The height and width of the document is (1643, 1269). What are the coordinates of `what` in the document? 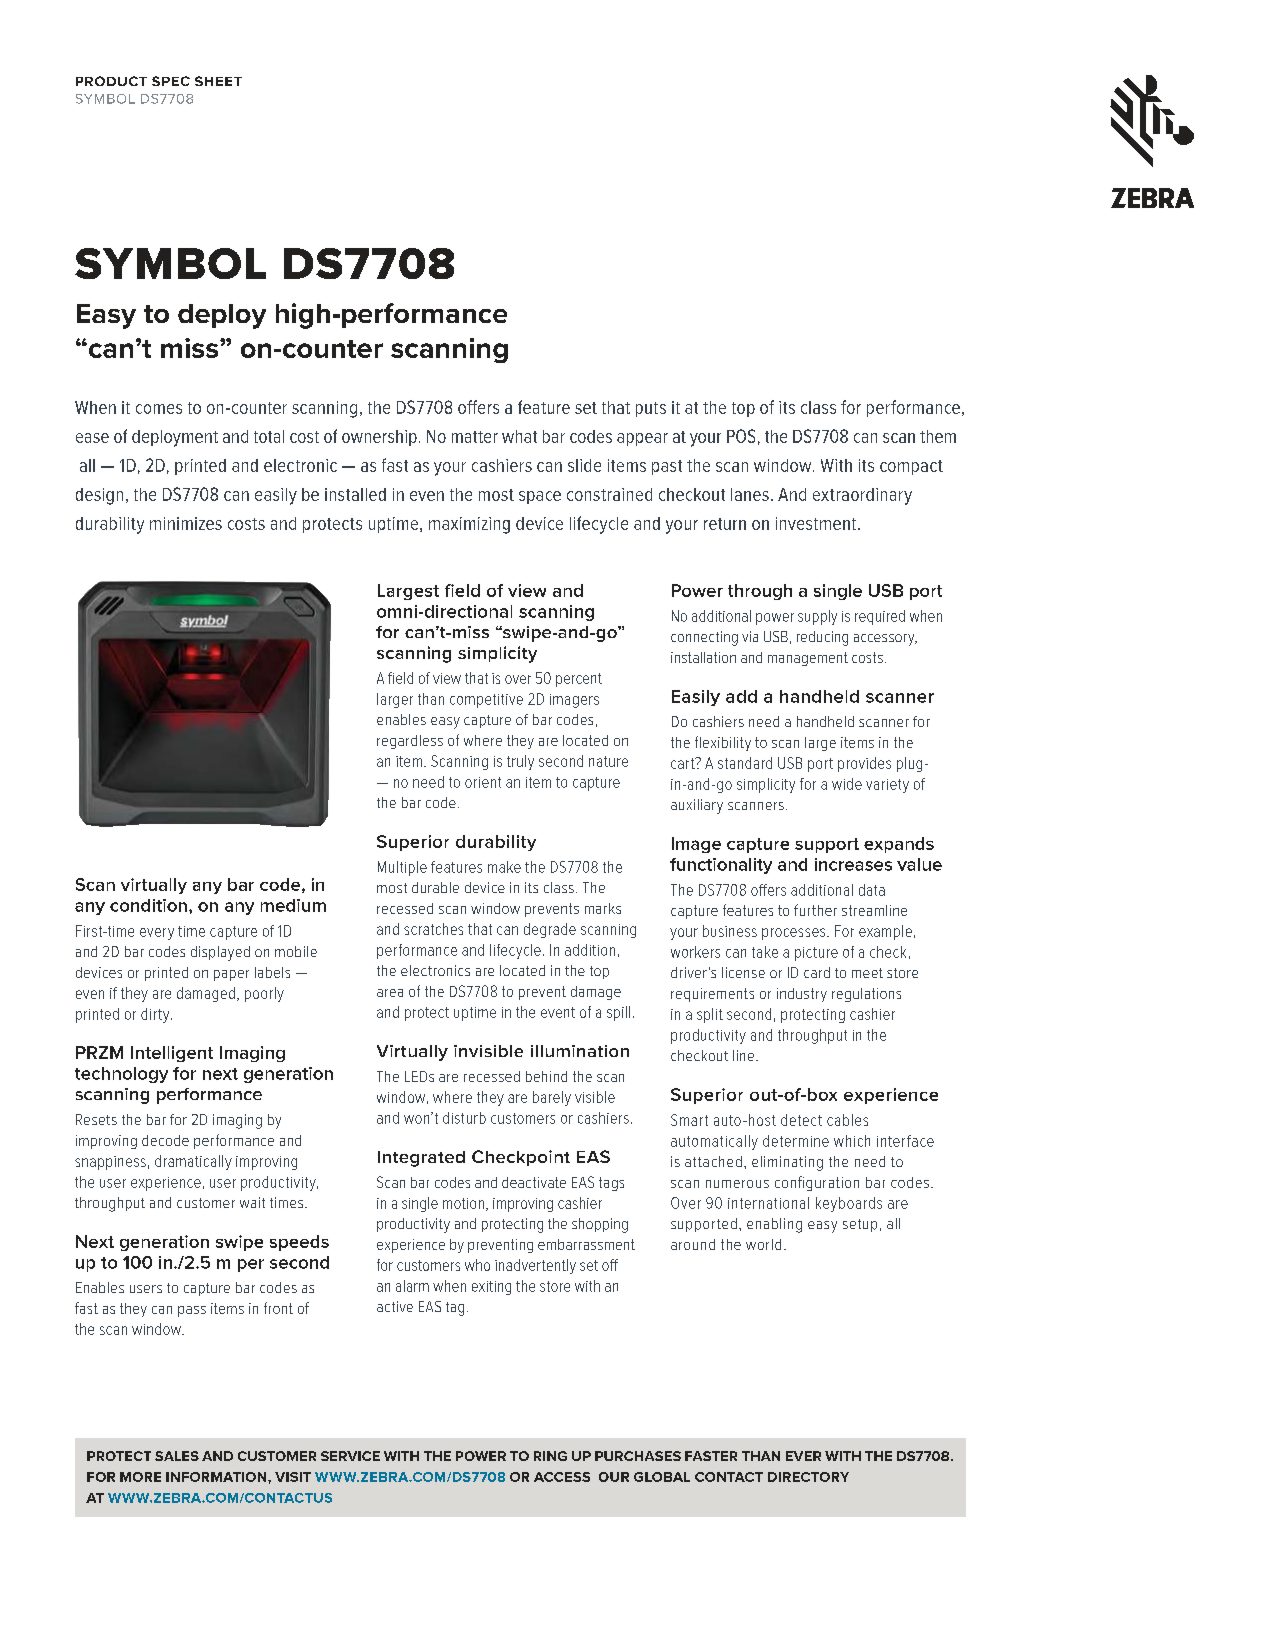 It's located at (519, 436).
